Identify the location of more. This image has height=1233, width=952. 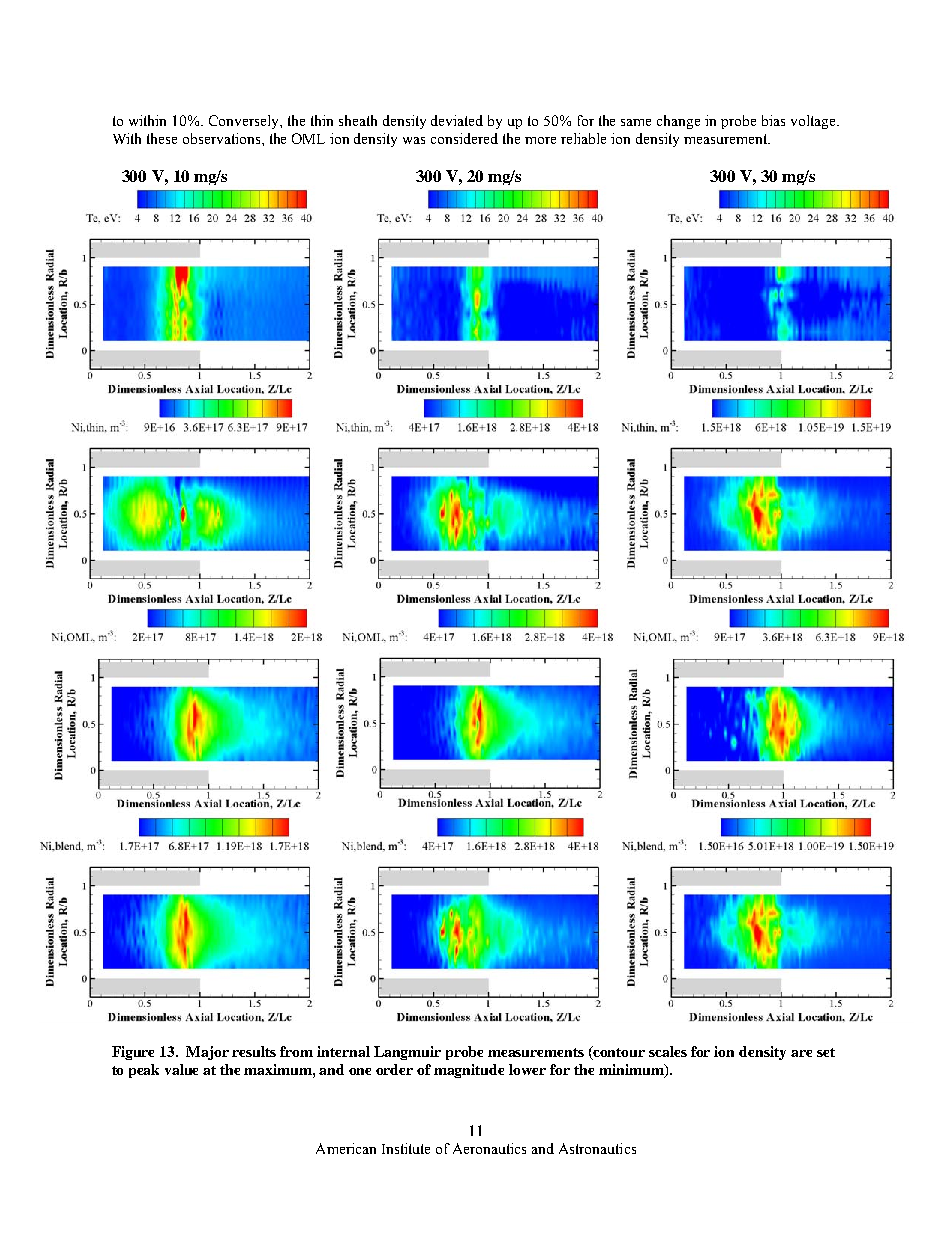
(540, 140).
